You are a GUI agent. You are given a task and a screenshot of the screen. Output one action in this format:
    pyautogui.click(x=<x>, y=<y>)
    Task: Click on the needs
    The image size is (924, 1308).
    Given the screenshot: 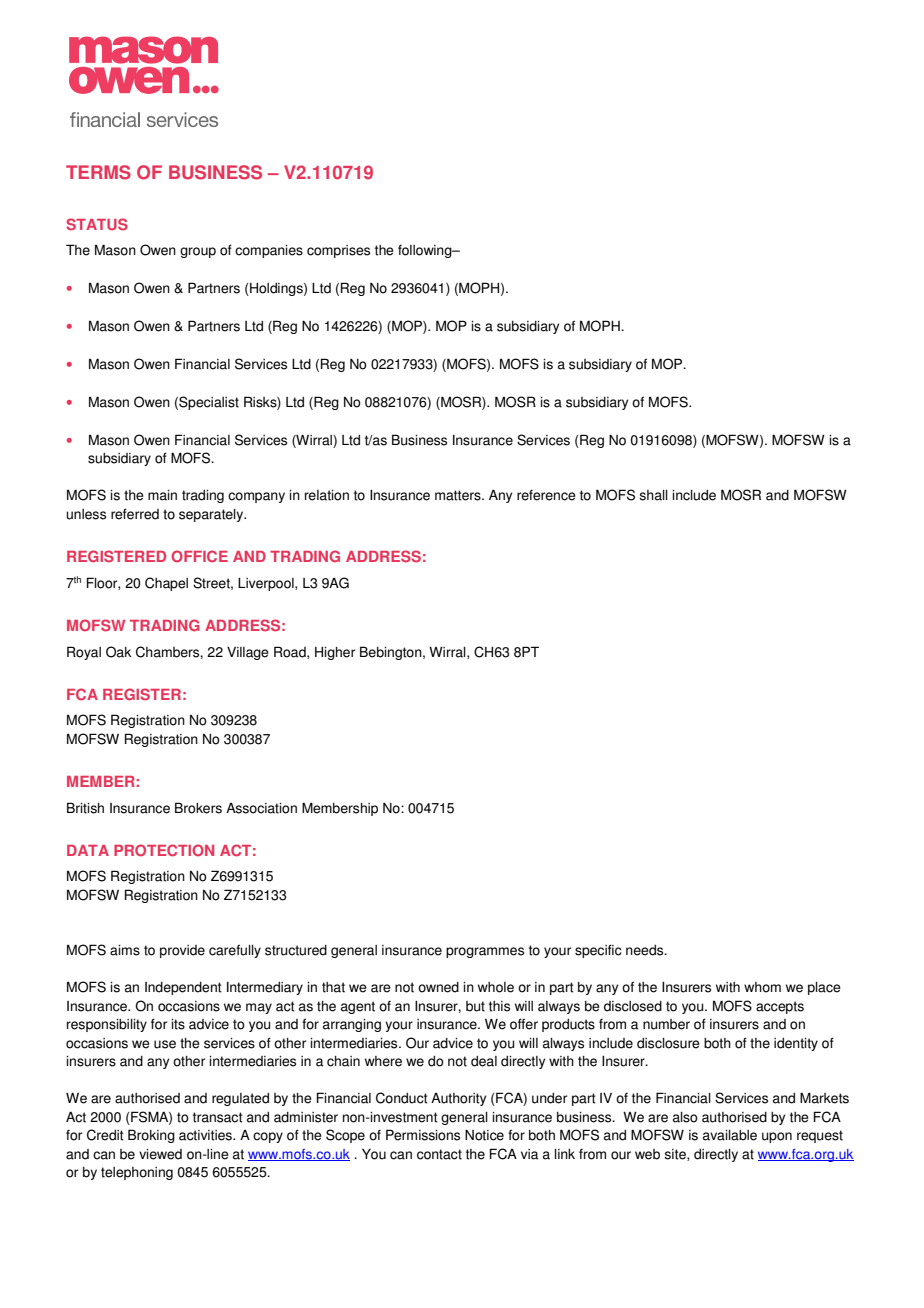 What is the action you would take?
    pyautogui.click(x=646, y=950)
